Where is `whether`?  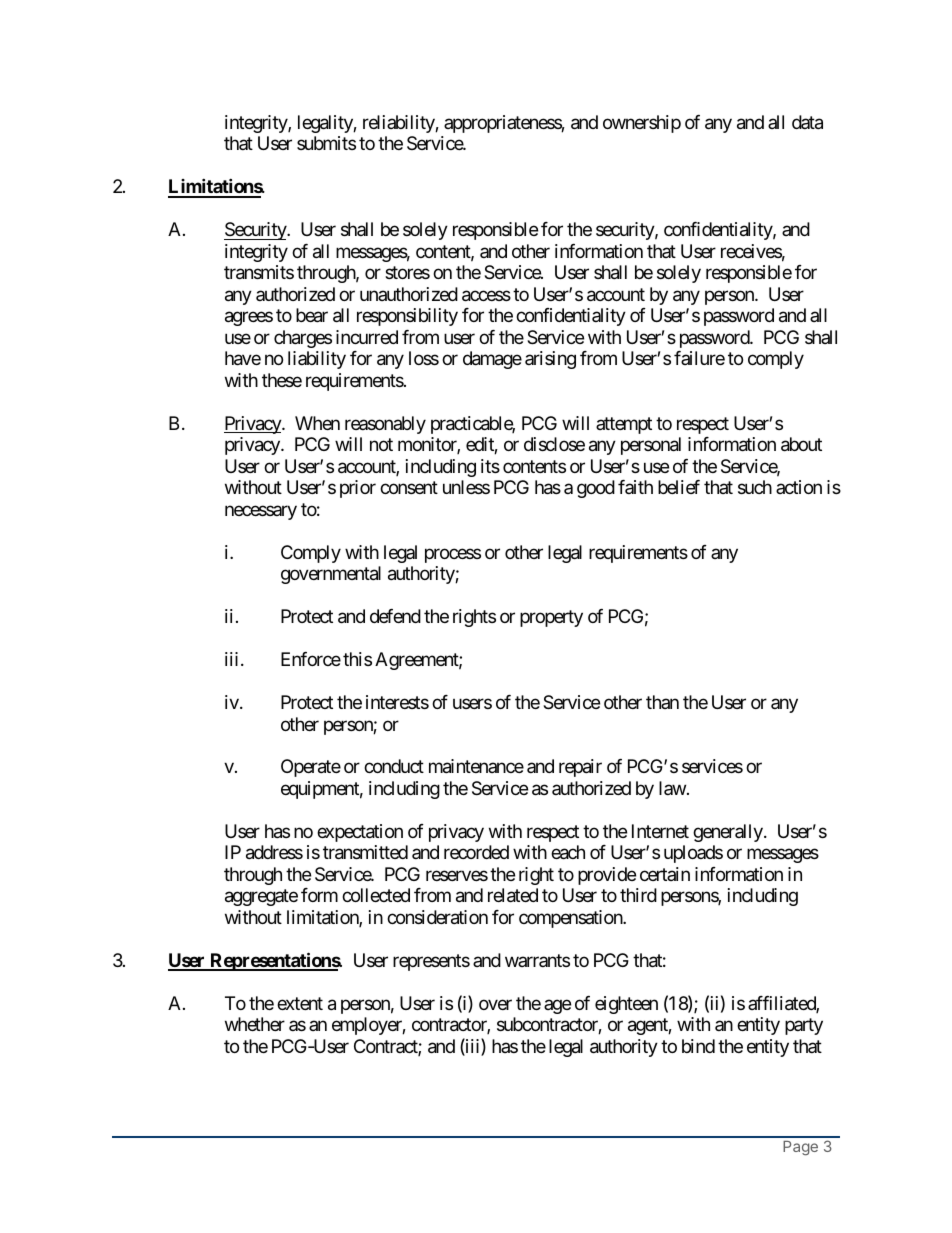
whether is located at coordinates (255, 1024).
